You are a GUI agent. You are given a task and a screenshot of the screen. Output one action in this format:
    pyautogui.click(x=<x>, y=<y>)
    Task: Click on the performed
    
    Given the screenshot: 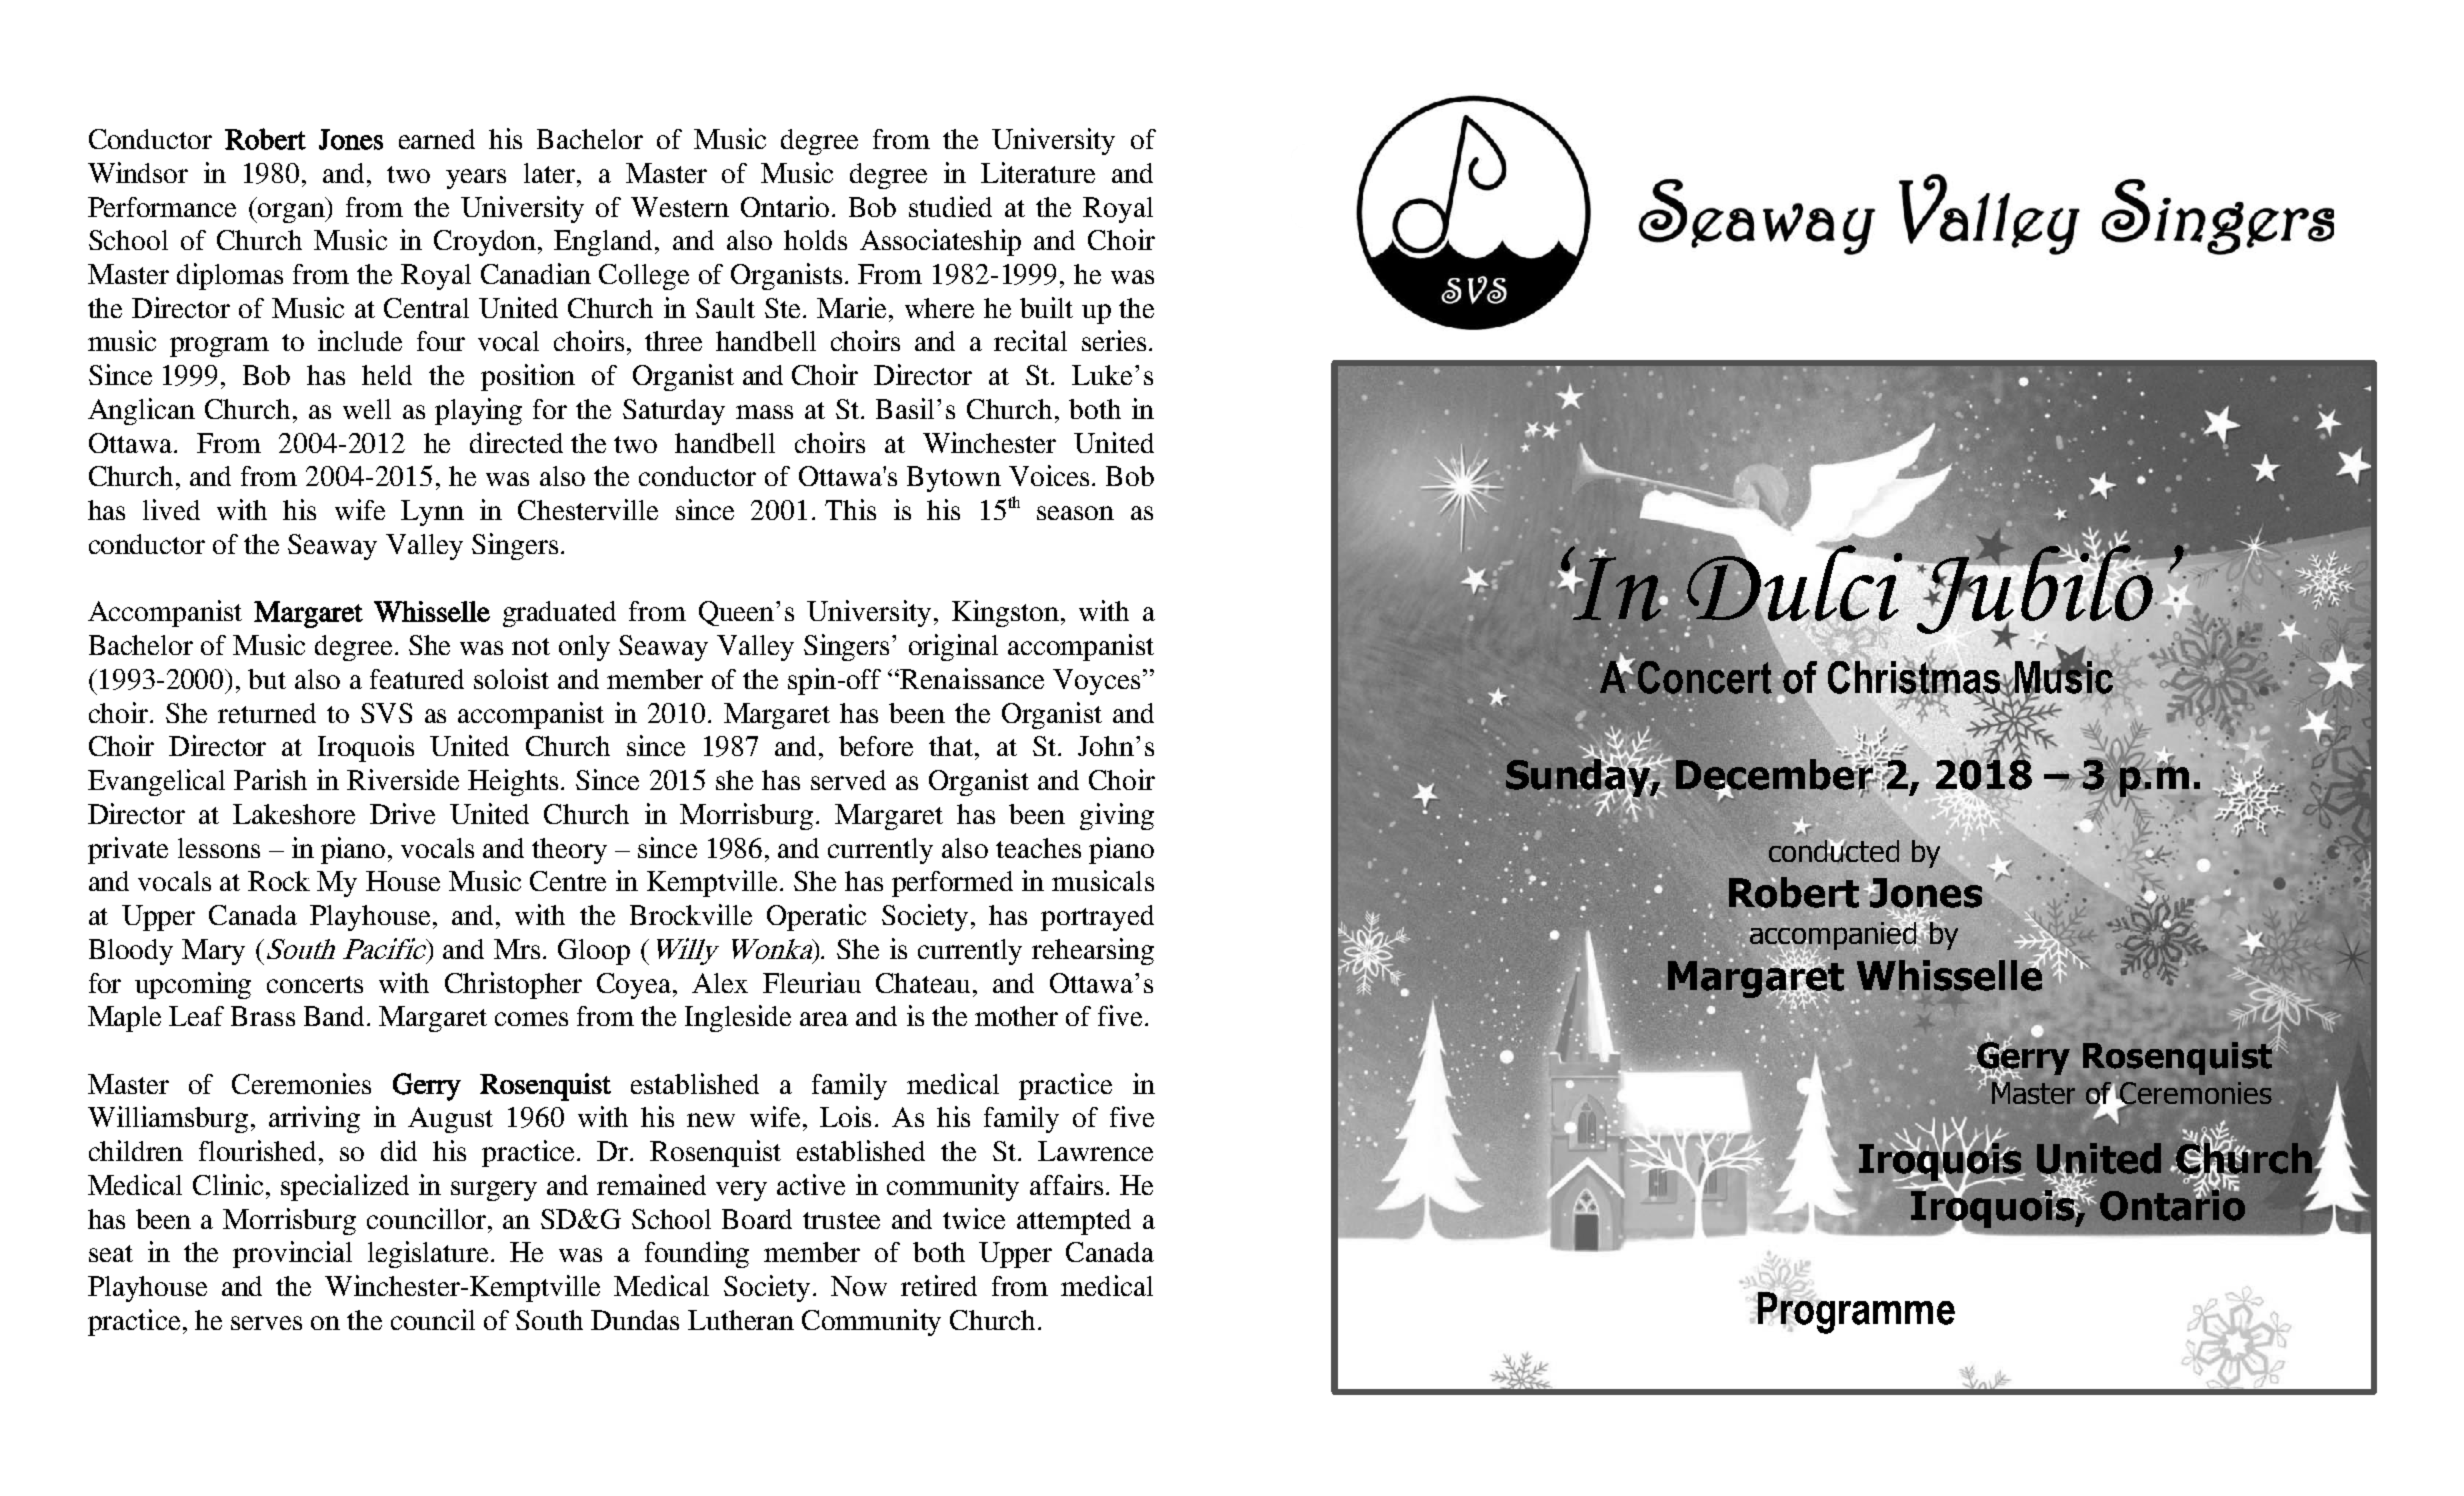 What is the action you would take?
    pyautogui.click(x=952, y=884)
